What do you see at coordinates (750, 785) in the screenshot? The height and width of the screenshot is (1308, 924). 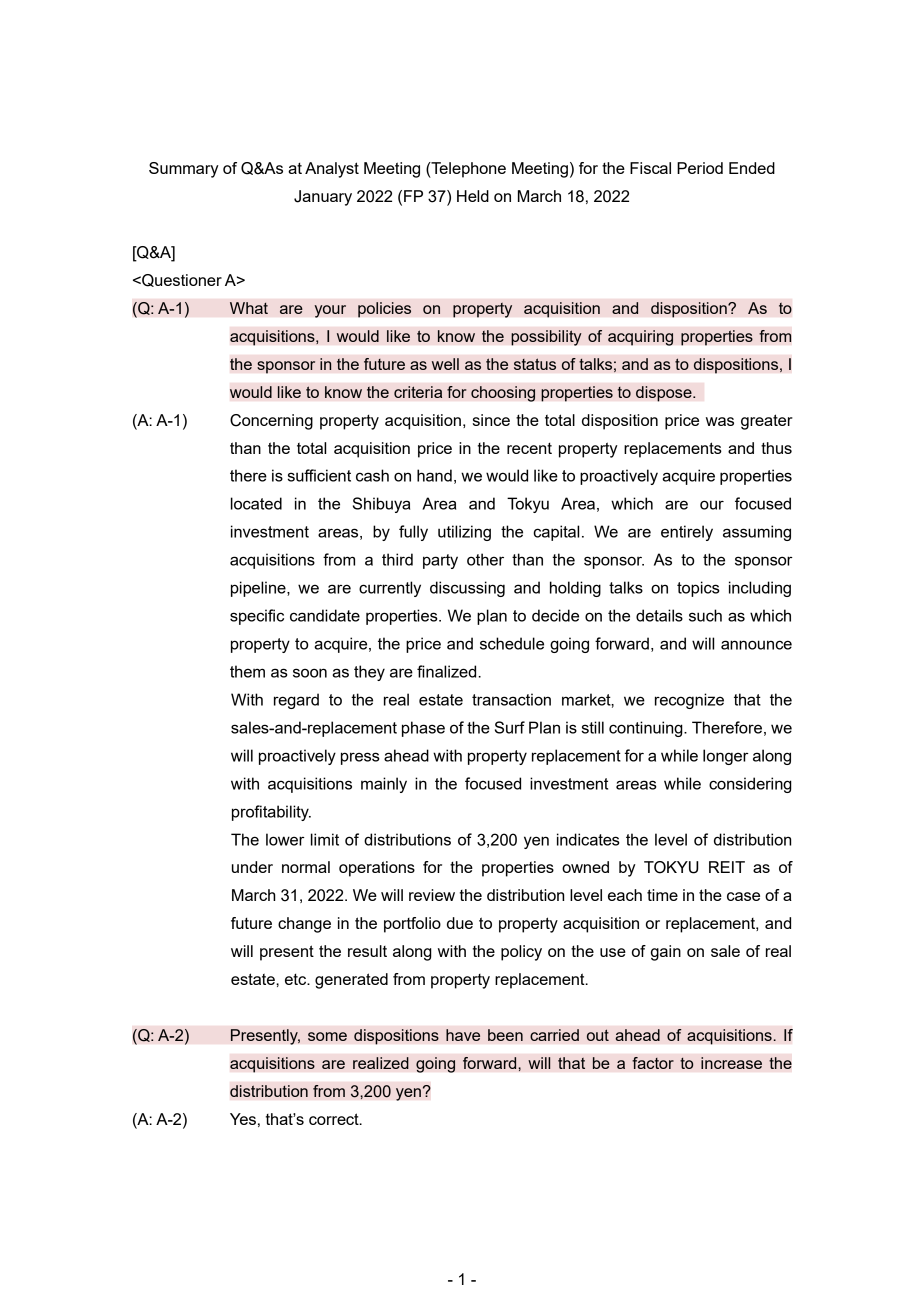 I see `considering` at bounding box center [750, 785].
